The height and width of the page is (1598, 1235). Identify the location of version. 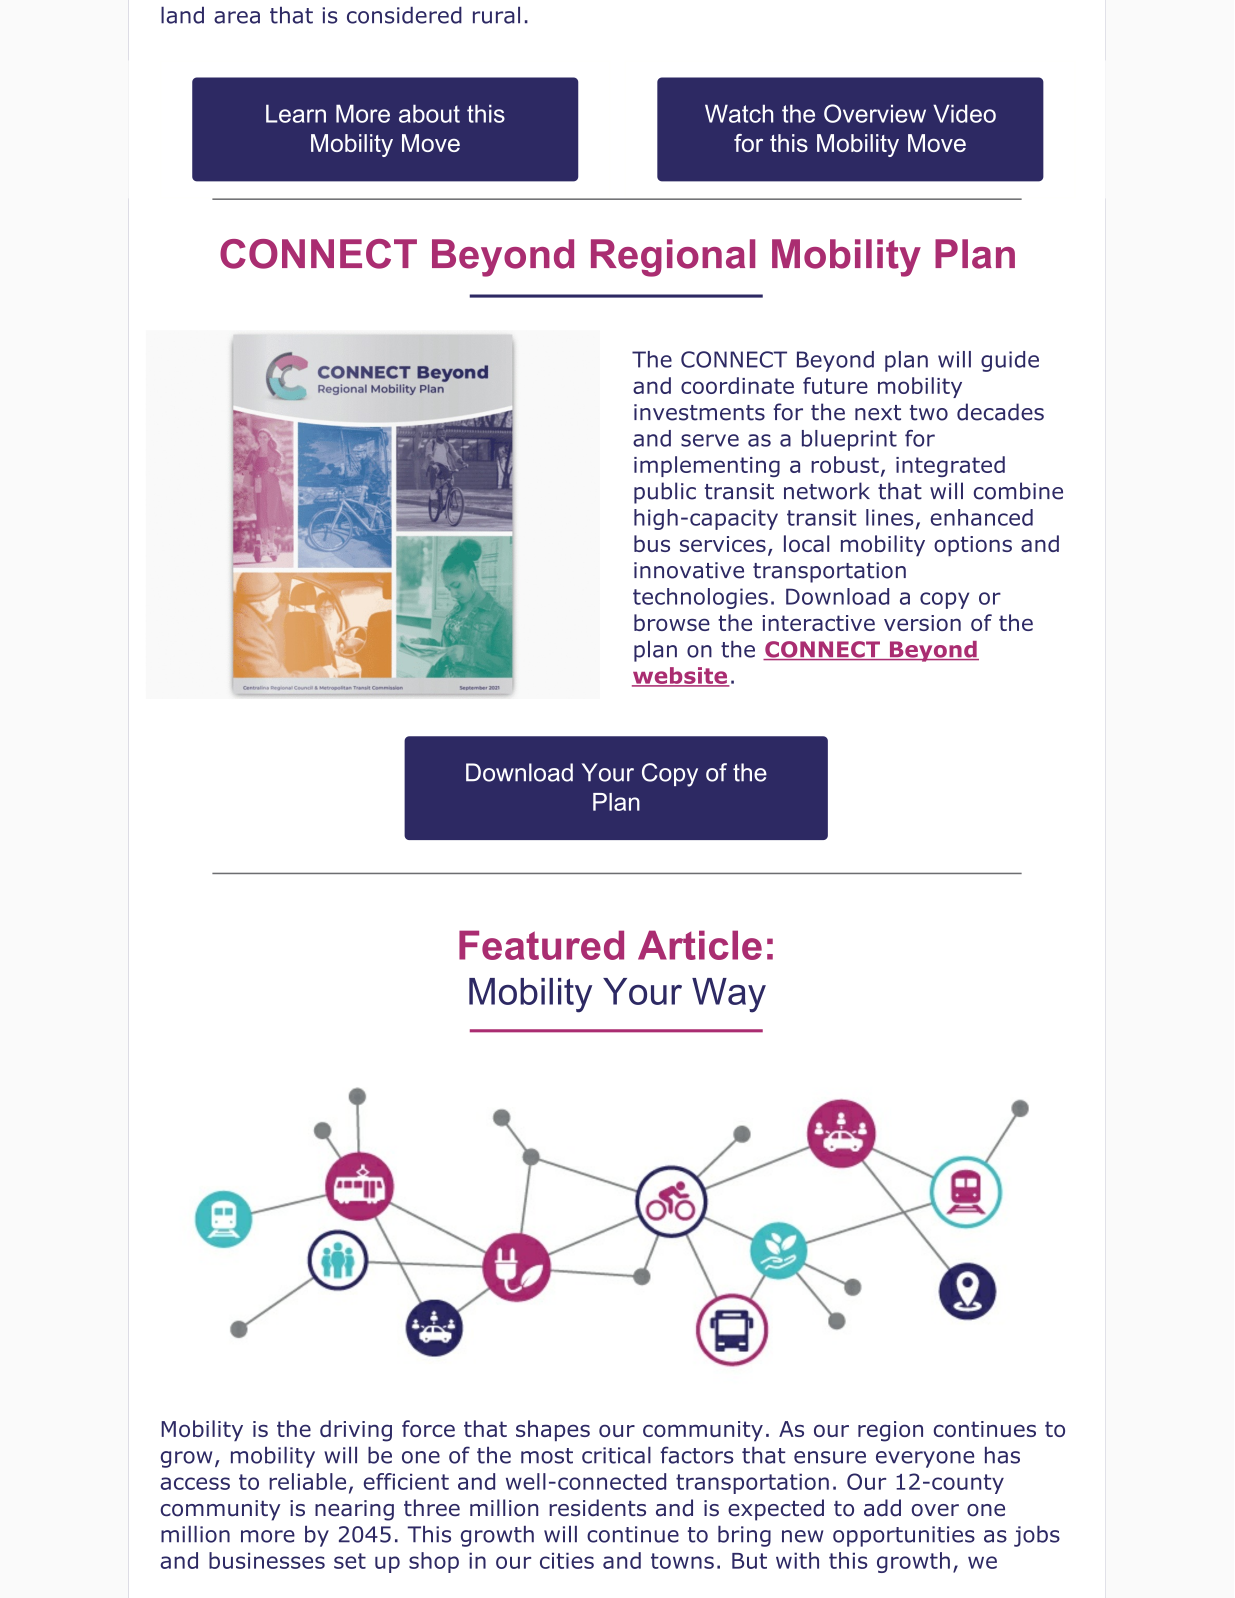
(922, 623).
